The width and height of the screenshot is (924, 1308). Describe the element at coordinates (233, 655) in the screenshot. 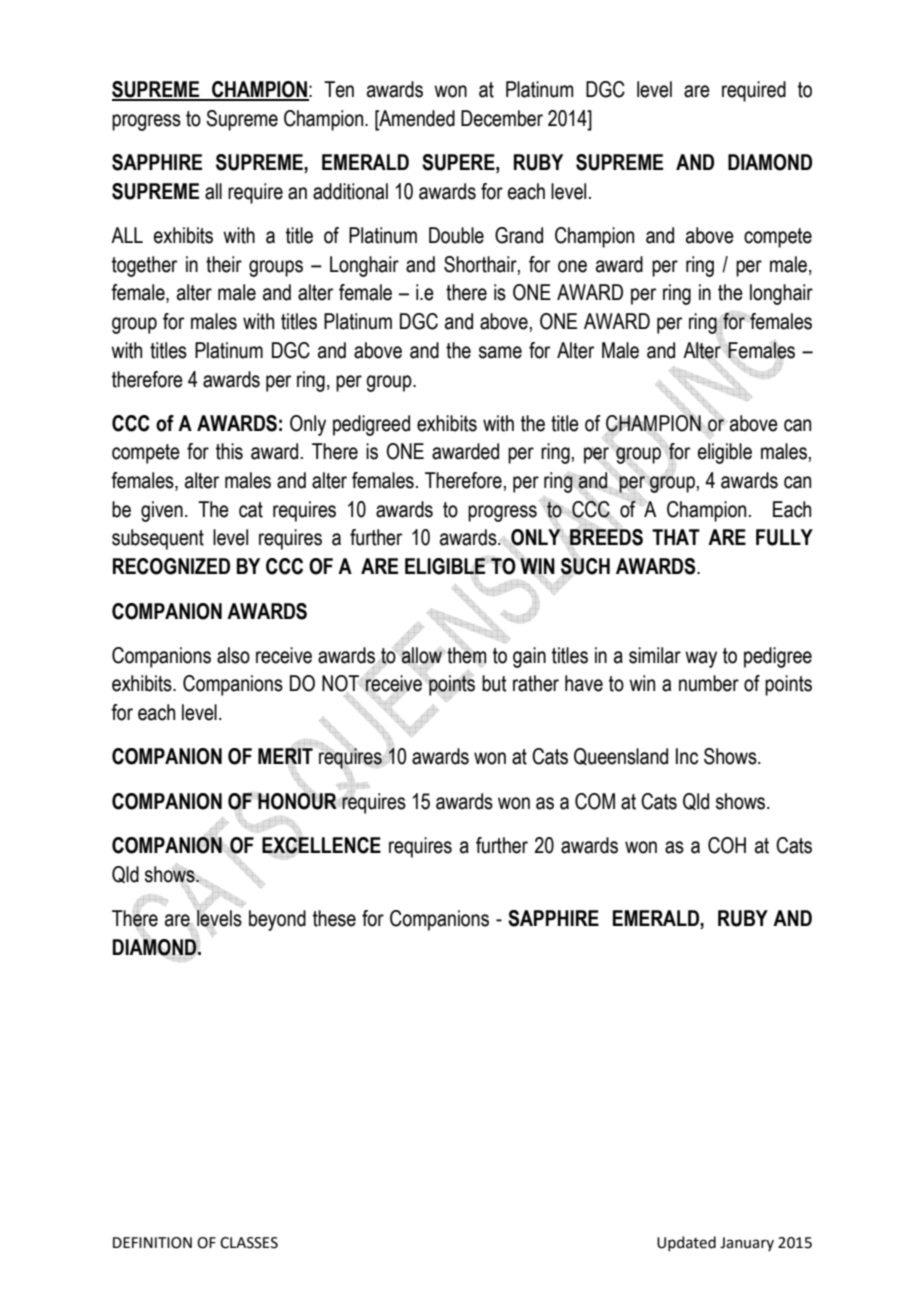

I see `also` at that location.
